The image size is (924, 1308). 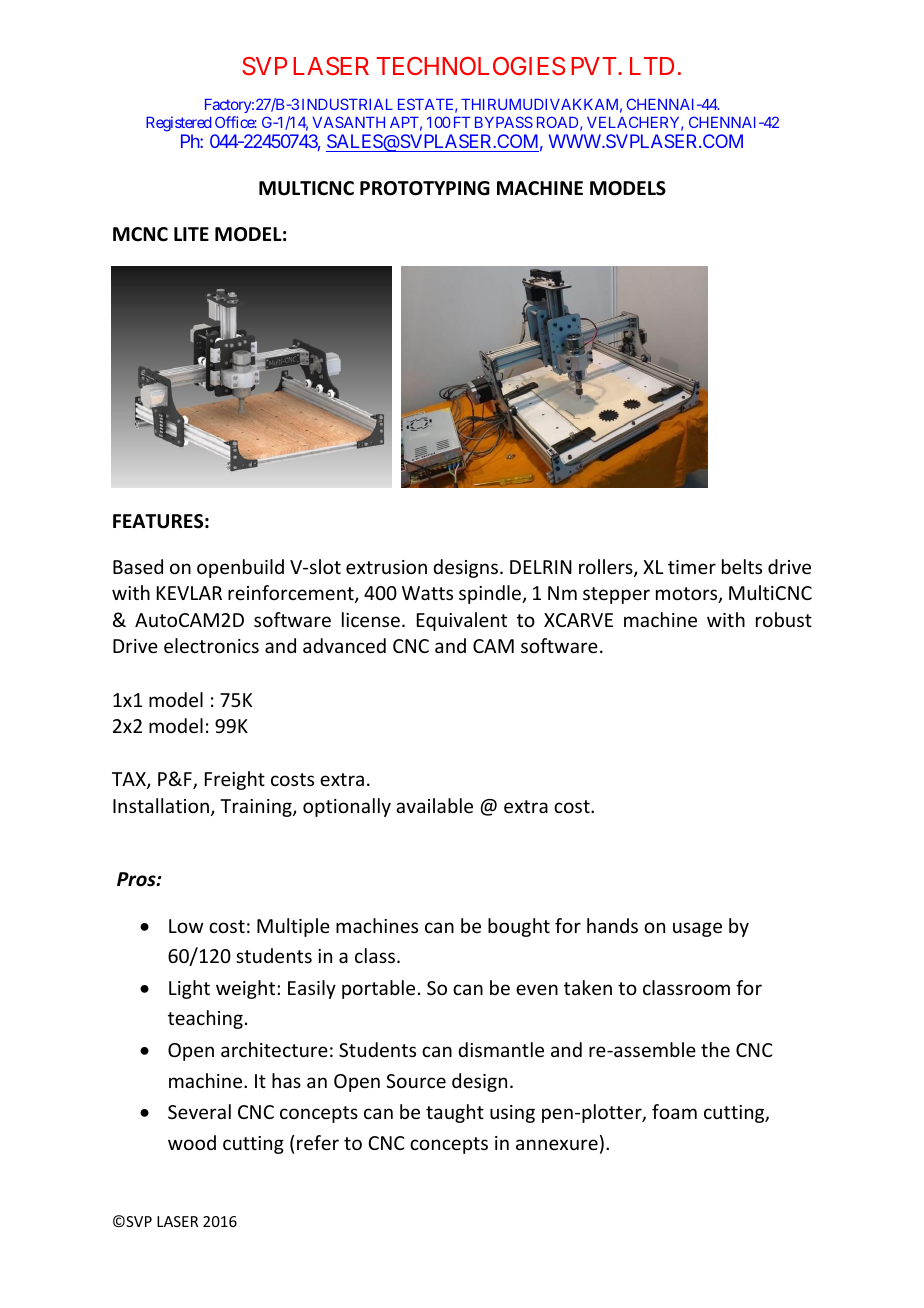 I want to click on usage, so click(x=697, y=929).
